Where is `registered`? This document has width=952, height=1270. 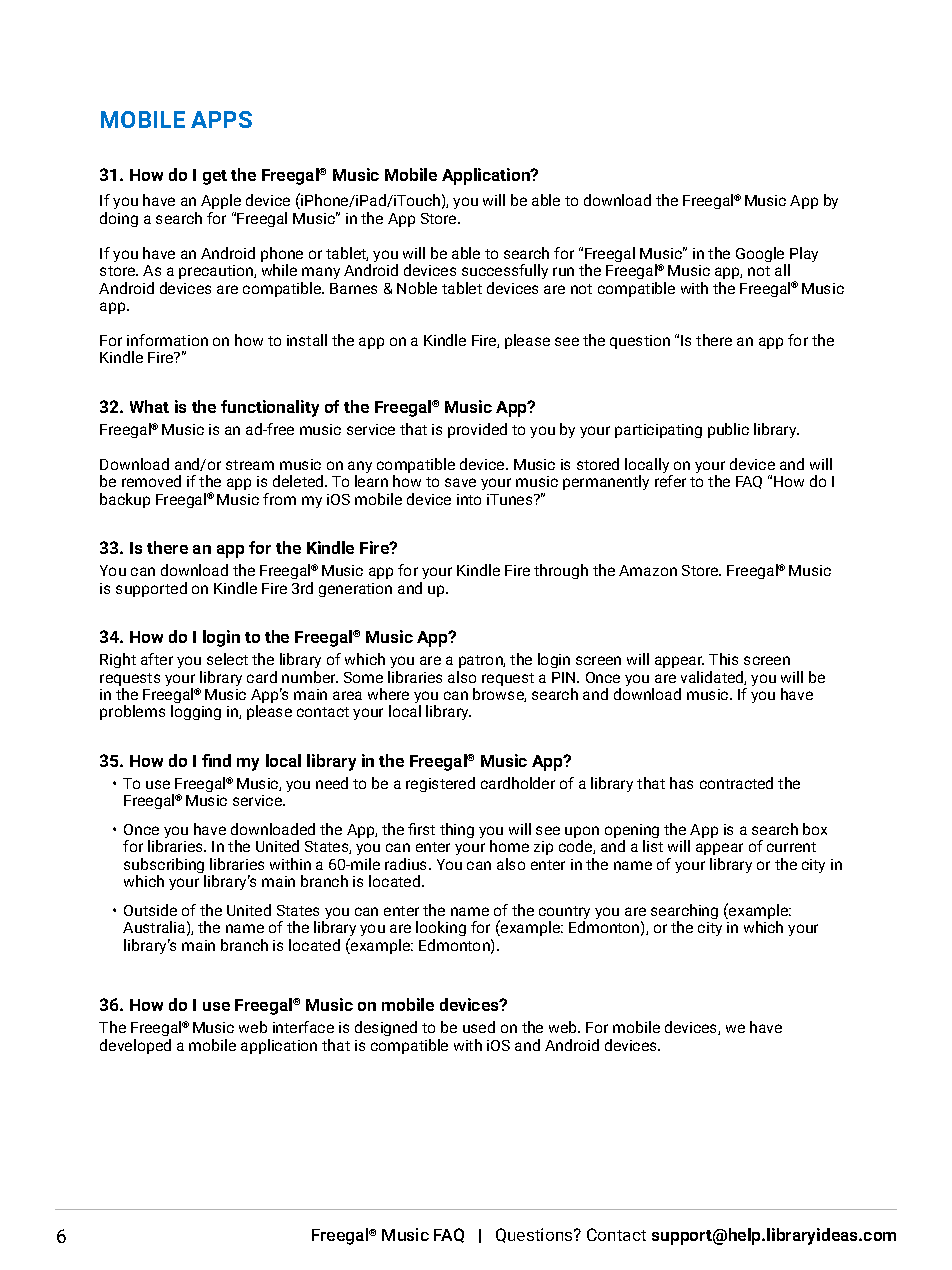
registered is located at coordinates (440, 784).
